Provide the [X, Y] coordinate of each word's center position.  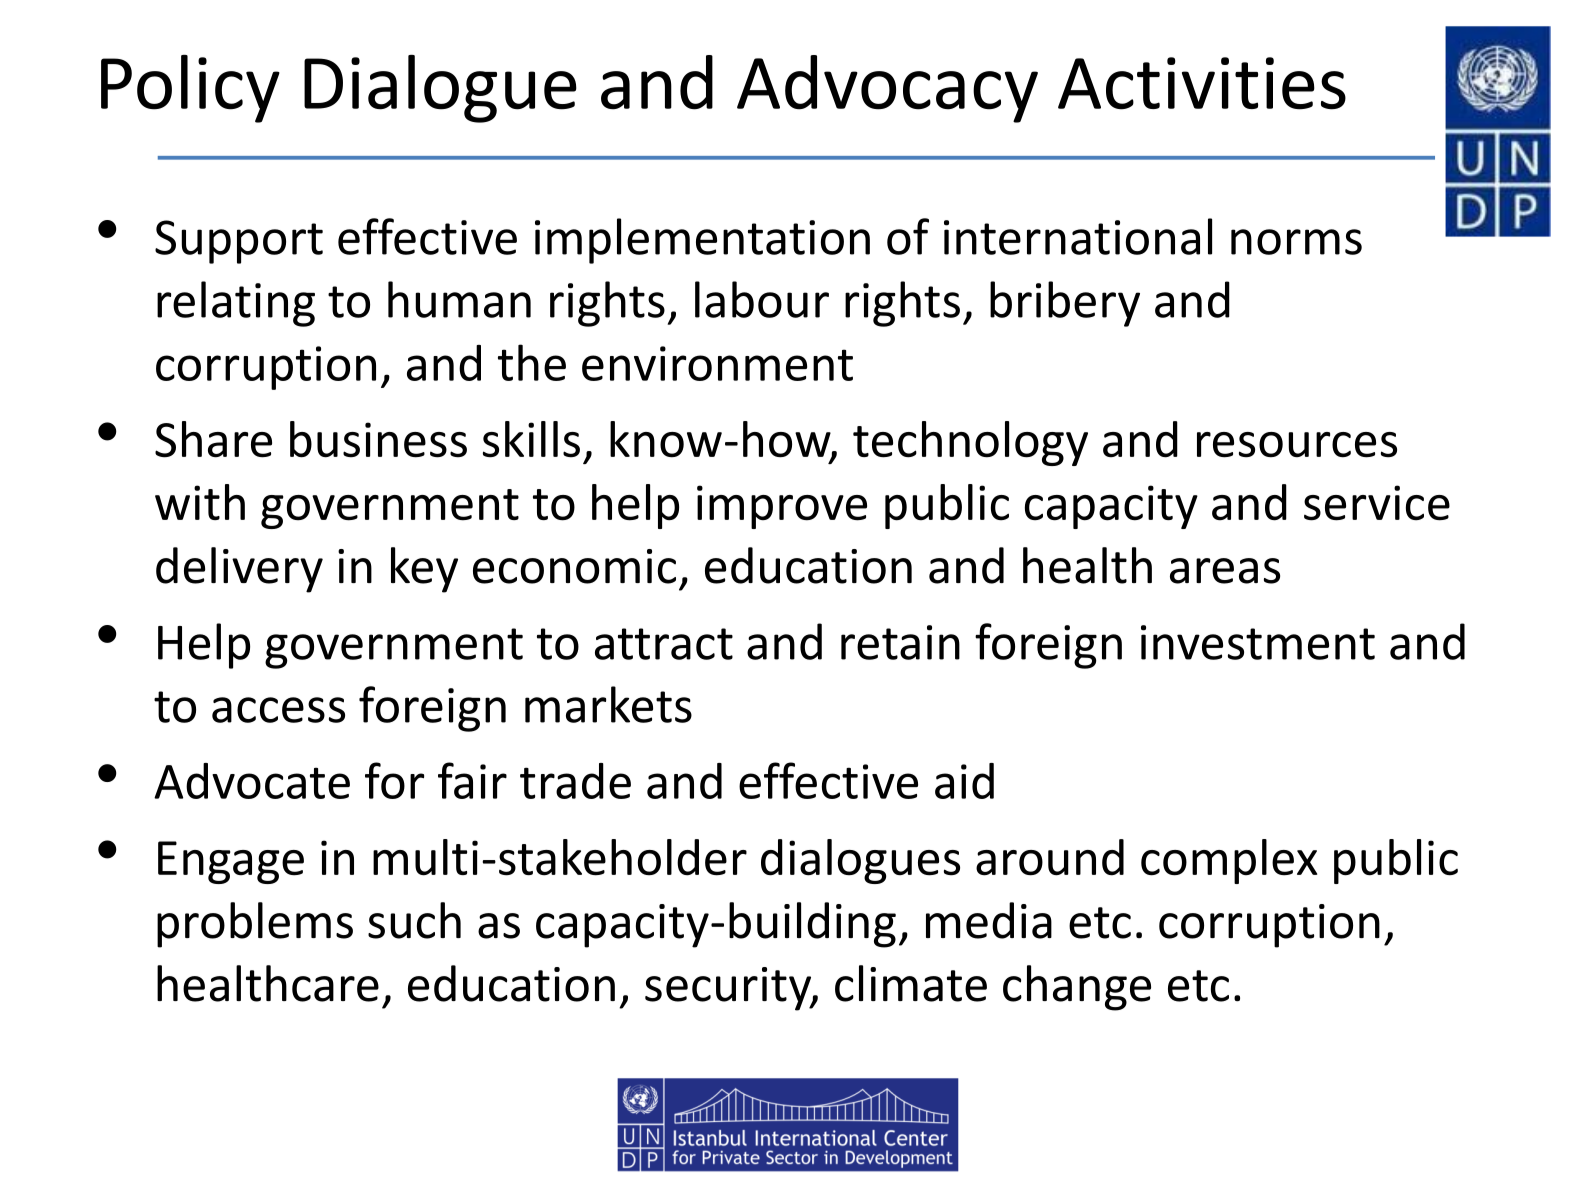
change [1077, 988]
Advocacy [887, 89]
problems [255, 925]
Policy [190, 89]
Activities [1202, 83]
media [989, 920]
